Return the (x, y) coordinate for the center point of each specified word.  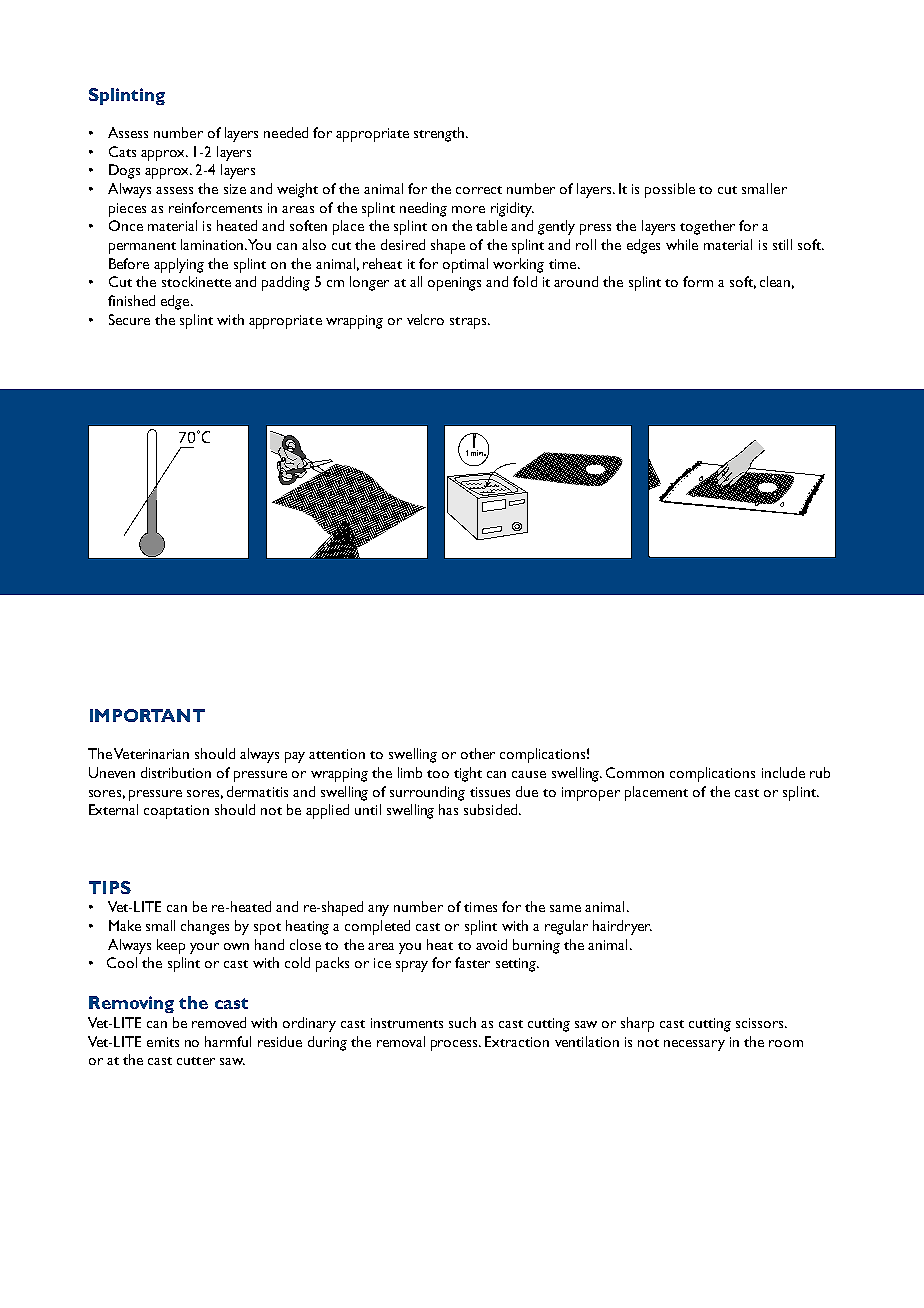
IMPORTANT (147, 715)
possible (670, 190)
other (478, 753)
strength (440, 134)
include (783, 772)
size (235, 189)
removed (219, 1022)
